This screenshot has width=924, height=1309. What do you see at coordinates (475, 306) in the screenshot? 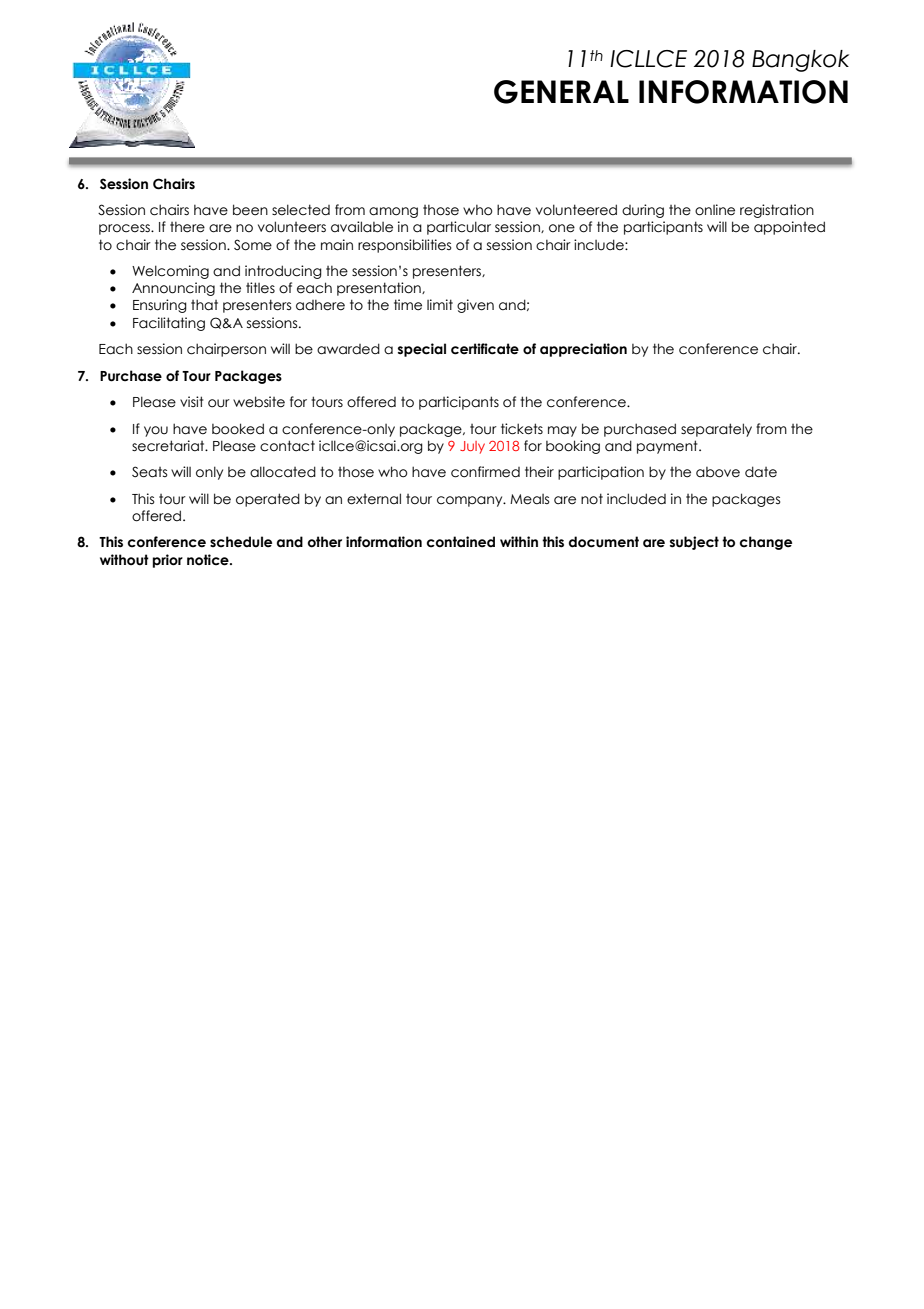
I see `given` at bounding box center [475, 306].
